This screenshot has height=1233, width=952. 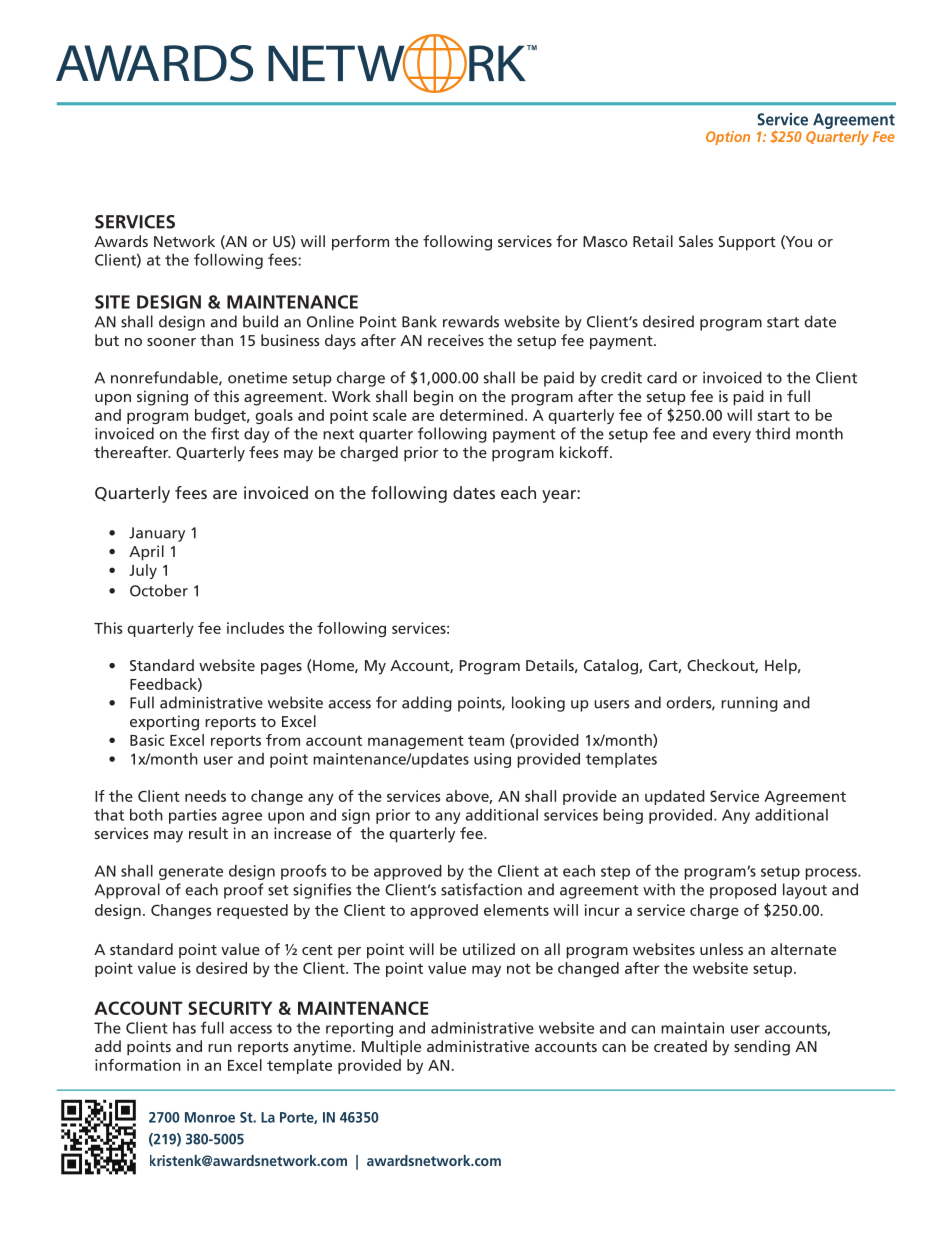 I want to click on using, so click(x=492, y=760).
